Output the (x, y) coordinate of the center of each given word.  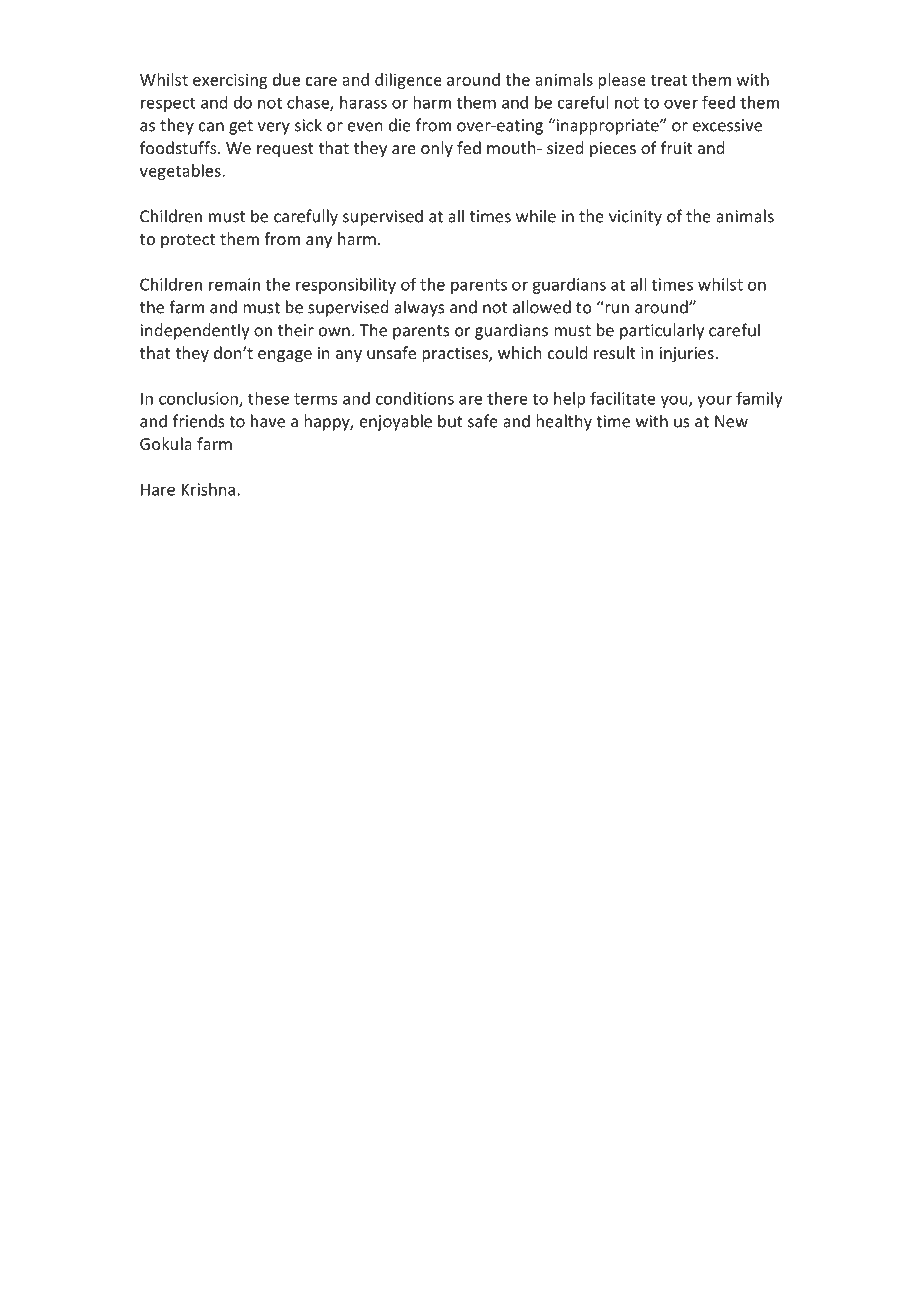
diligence (408, 81)
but (450, 421)
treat (669, 80)
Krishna (208, 489)
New (731, 421)
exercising (230, 81)
